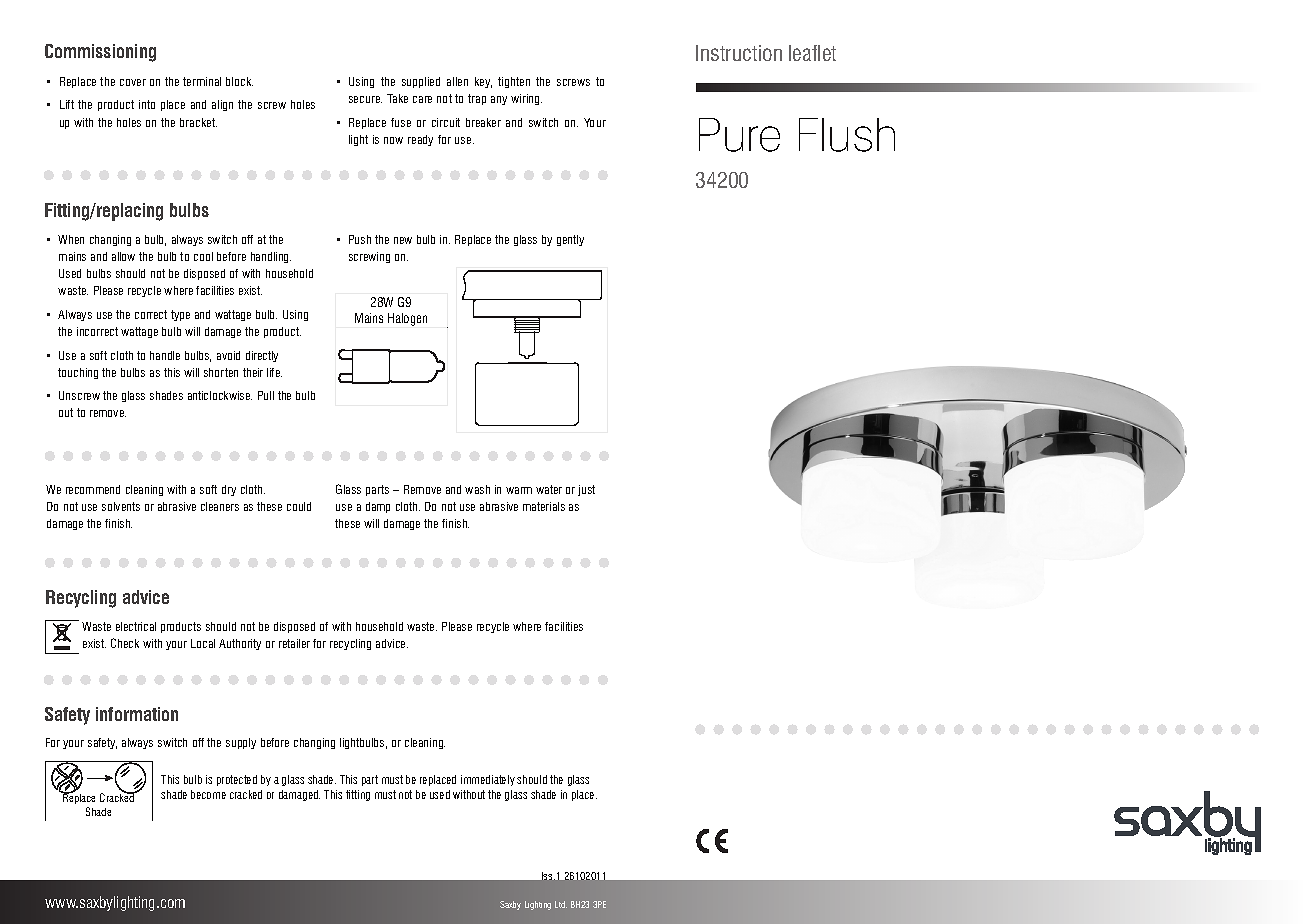  Describe the element at coordinates (477, 489) in the screenshot. I see `wash` at that location.
